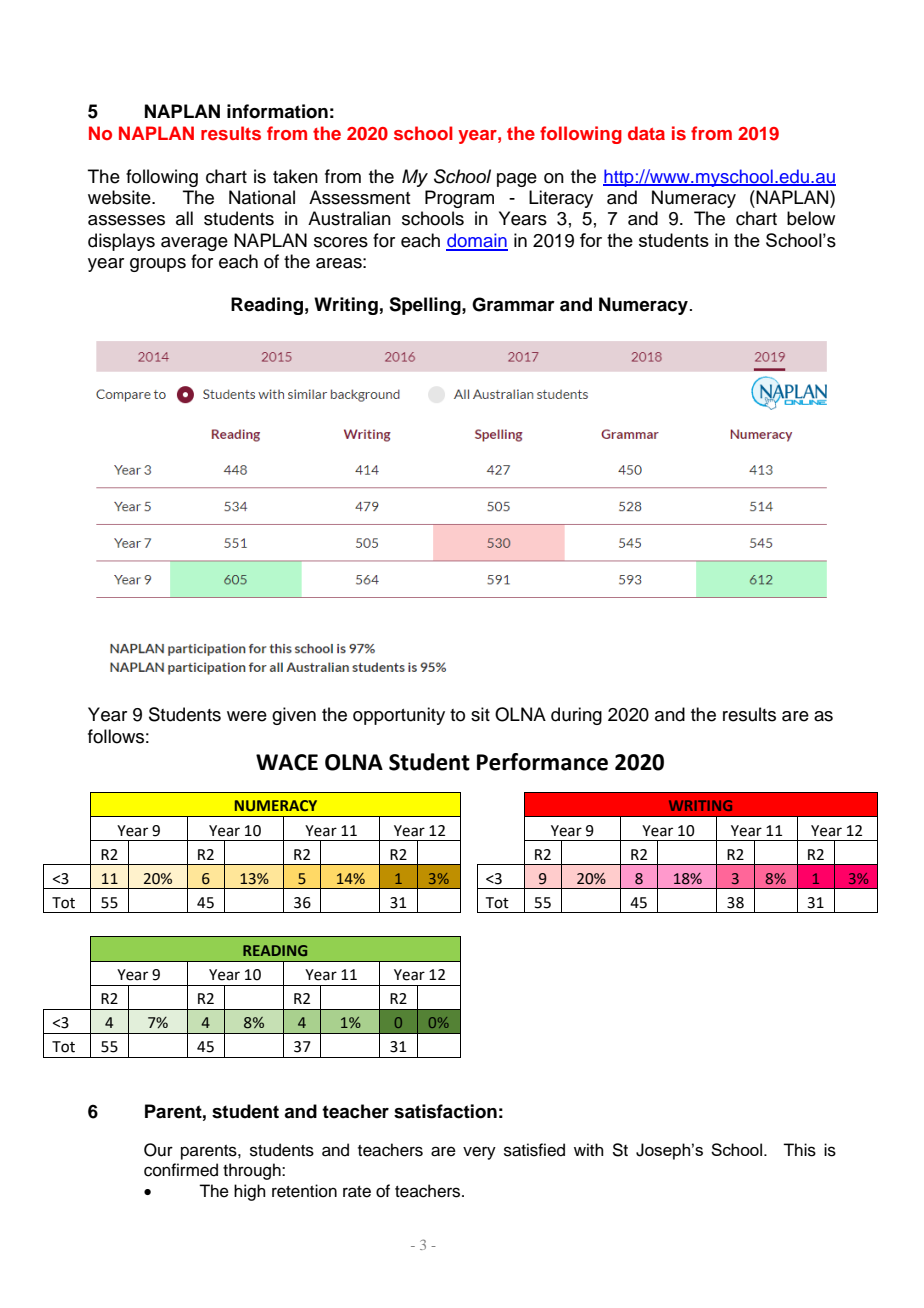 The width and height of the screenshot is (924, 1308). I want to click on page, so click(517, 180).
